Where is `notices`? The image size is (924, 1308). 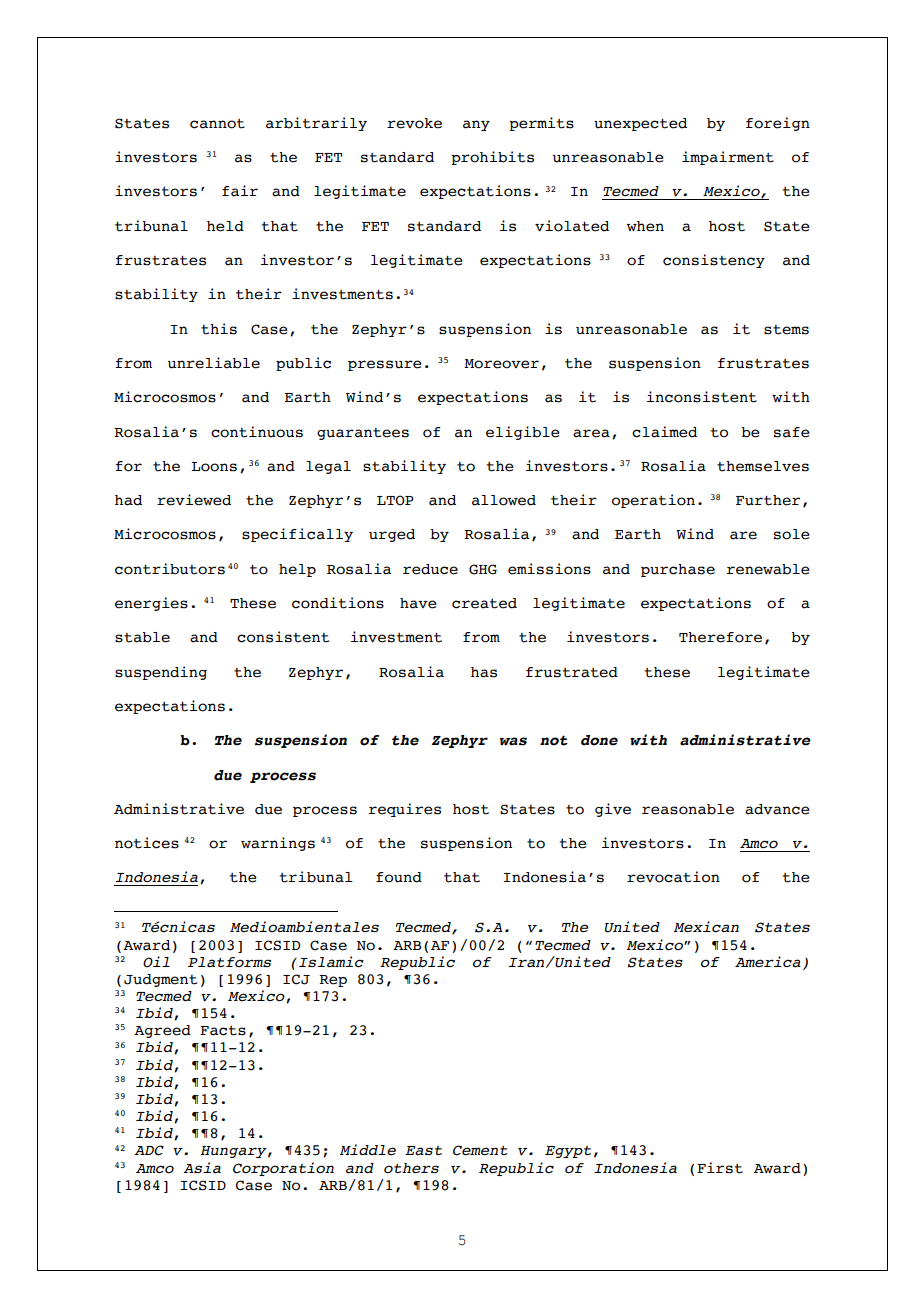 notices is located at coordinates (147, 843).
